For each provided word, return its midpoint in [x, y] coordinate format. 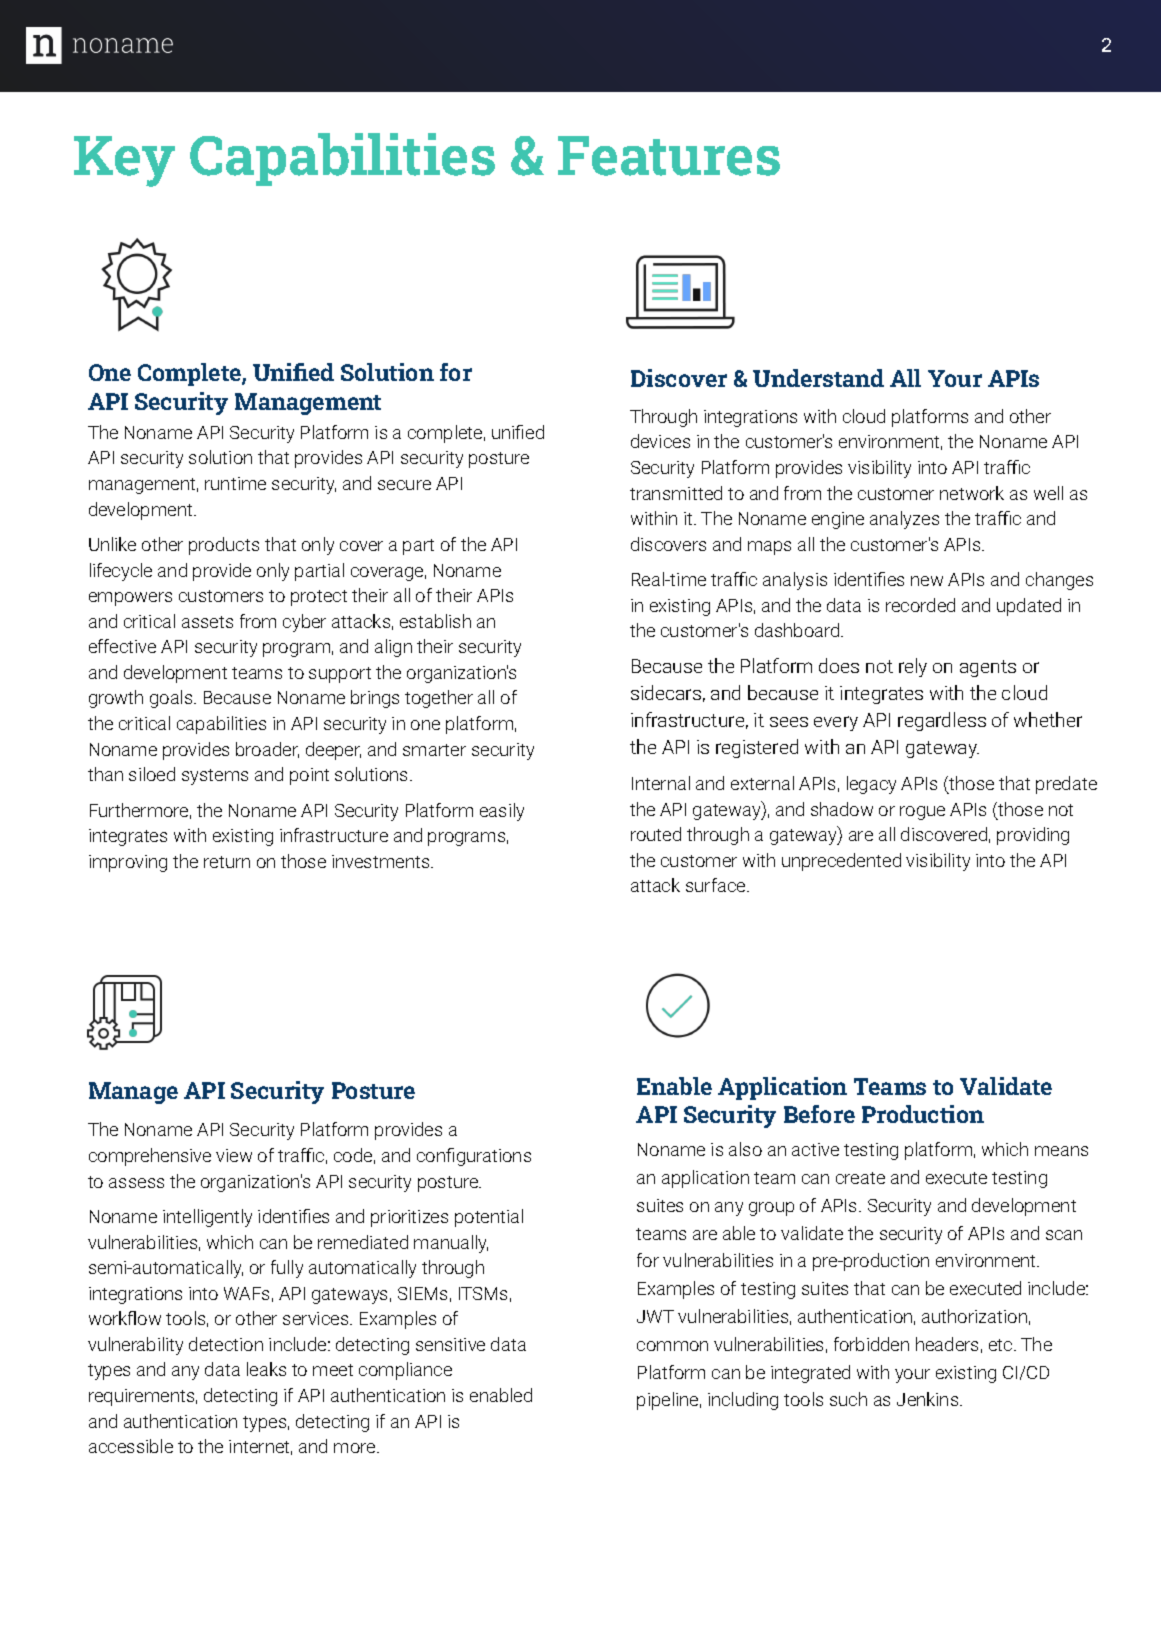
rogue [922, 813]
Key [124, 161]
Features [669, 156]
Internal [661, 783]
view [234, 1155]
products [224, 546]
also [745, 1149]
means [1061, 1151]
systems [215, 777]
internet [260, 1447]
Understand [818, 378]
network [972, 493]
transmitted [676, 493]
